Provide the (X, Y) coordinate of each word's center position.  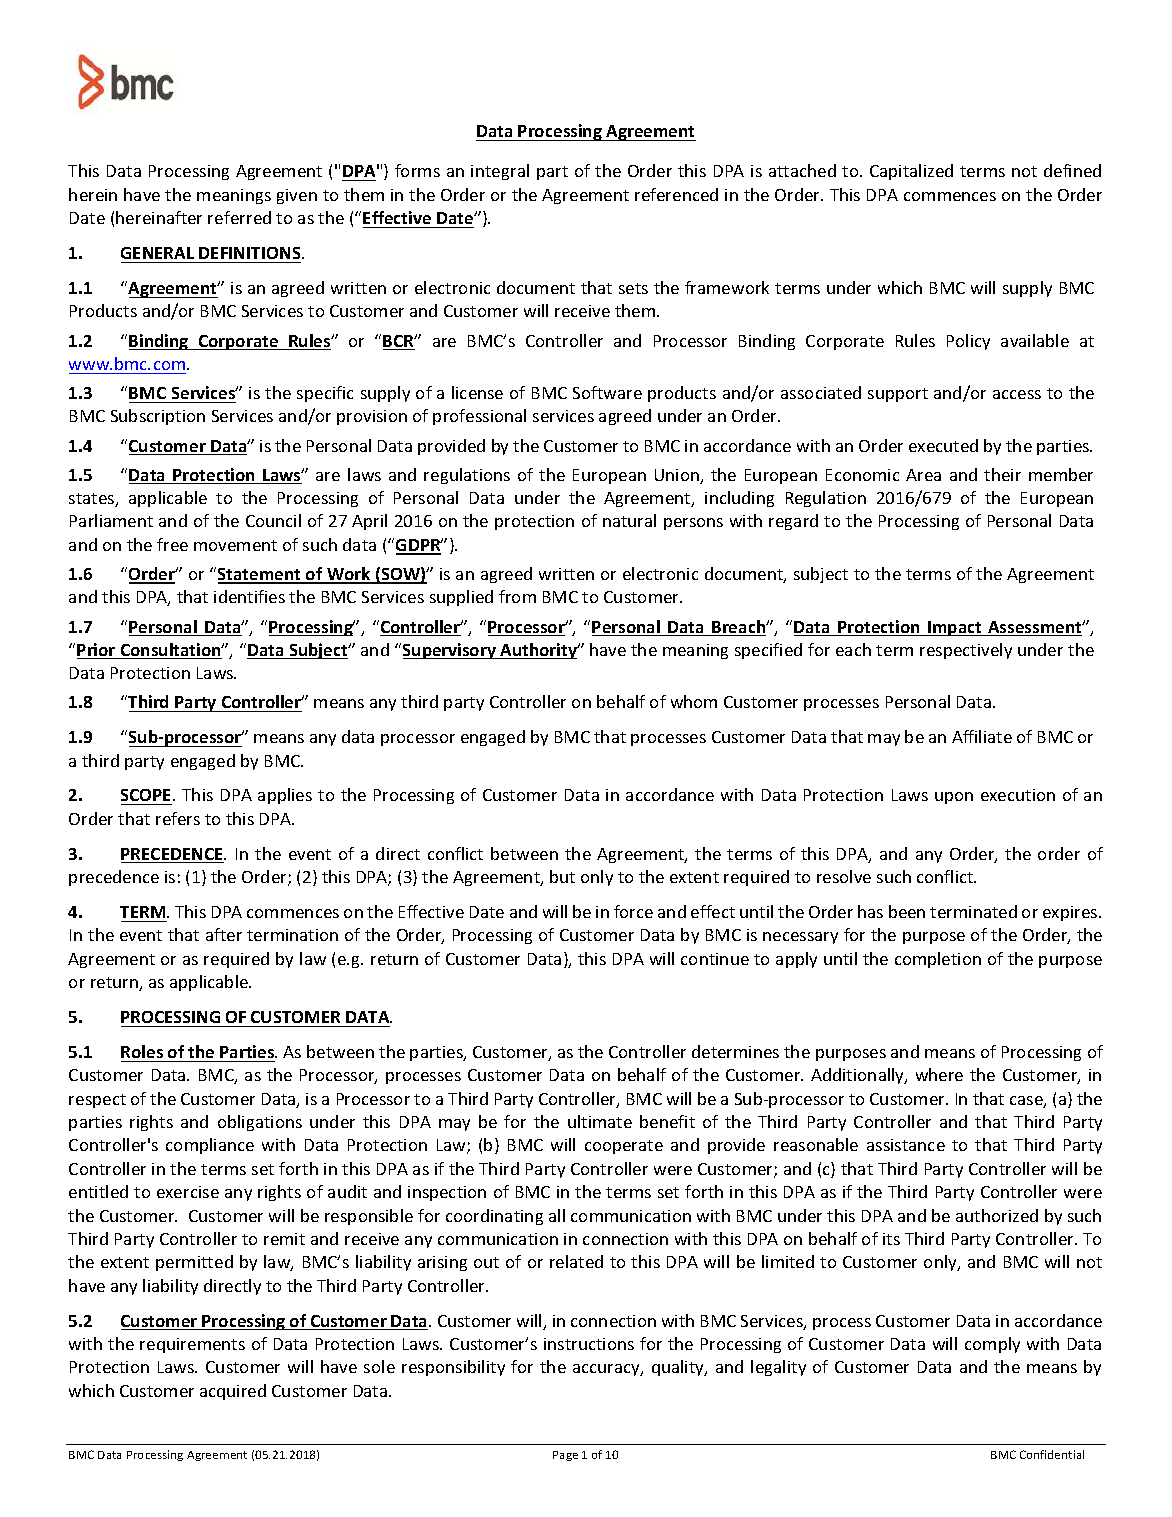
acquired (233, 1392)
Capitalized (911, 172)
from (517, 596)
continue (715, 959)
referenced (676, 194)
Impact (955, 628)
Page (565, 1456)
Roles (142, 1051)
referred (239, 217)
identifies (249, 596)
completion (938, 960)
